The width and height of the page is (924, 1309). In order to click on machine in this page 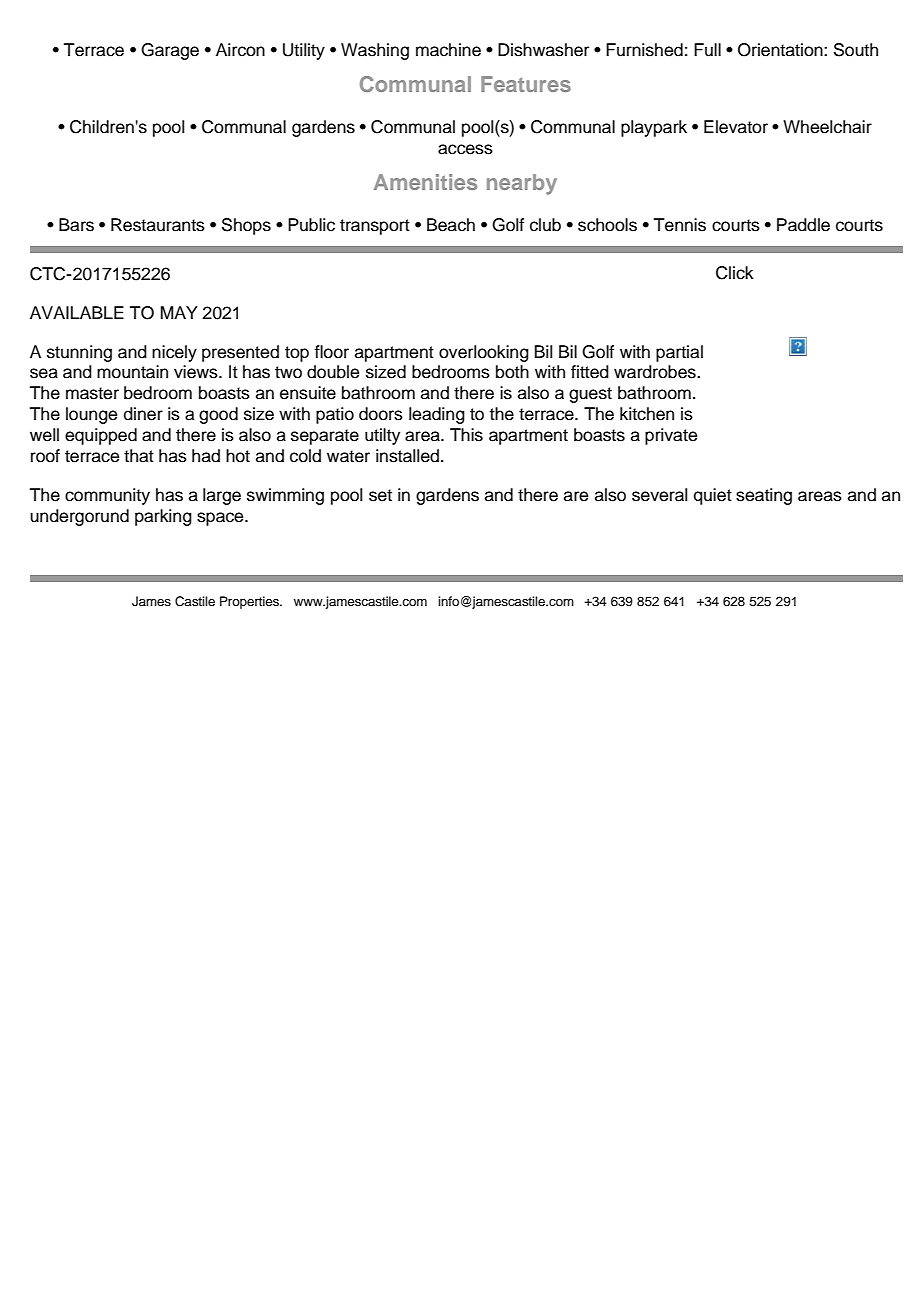, I will do `click(448, 50)`.
